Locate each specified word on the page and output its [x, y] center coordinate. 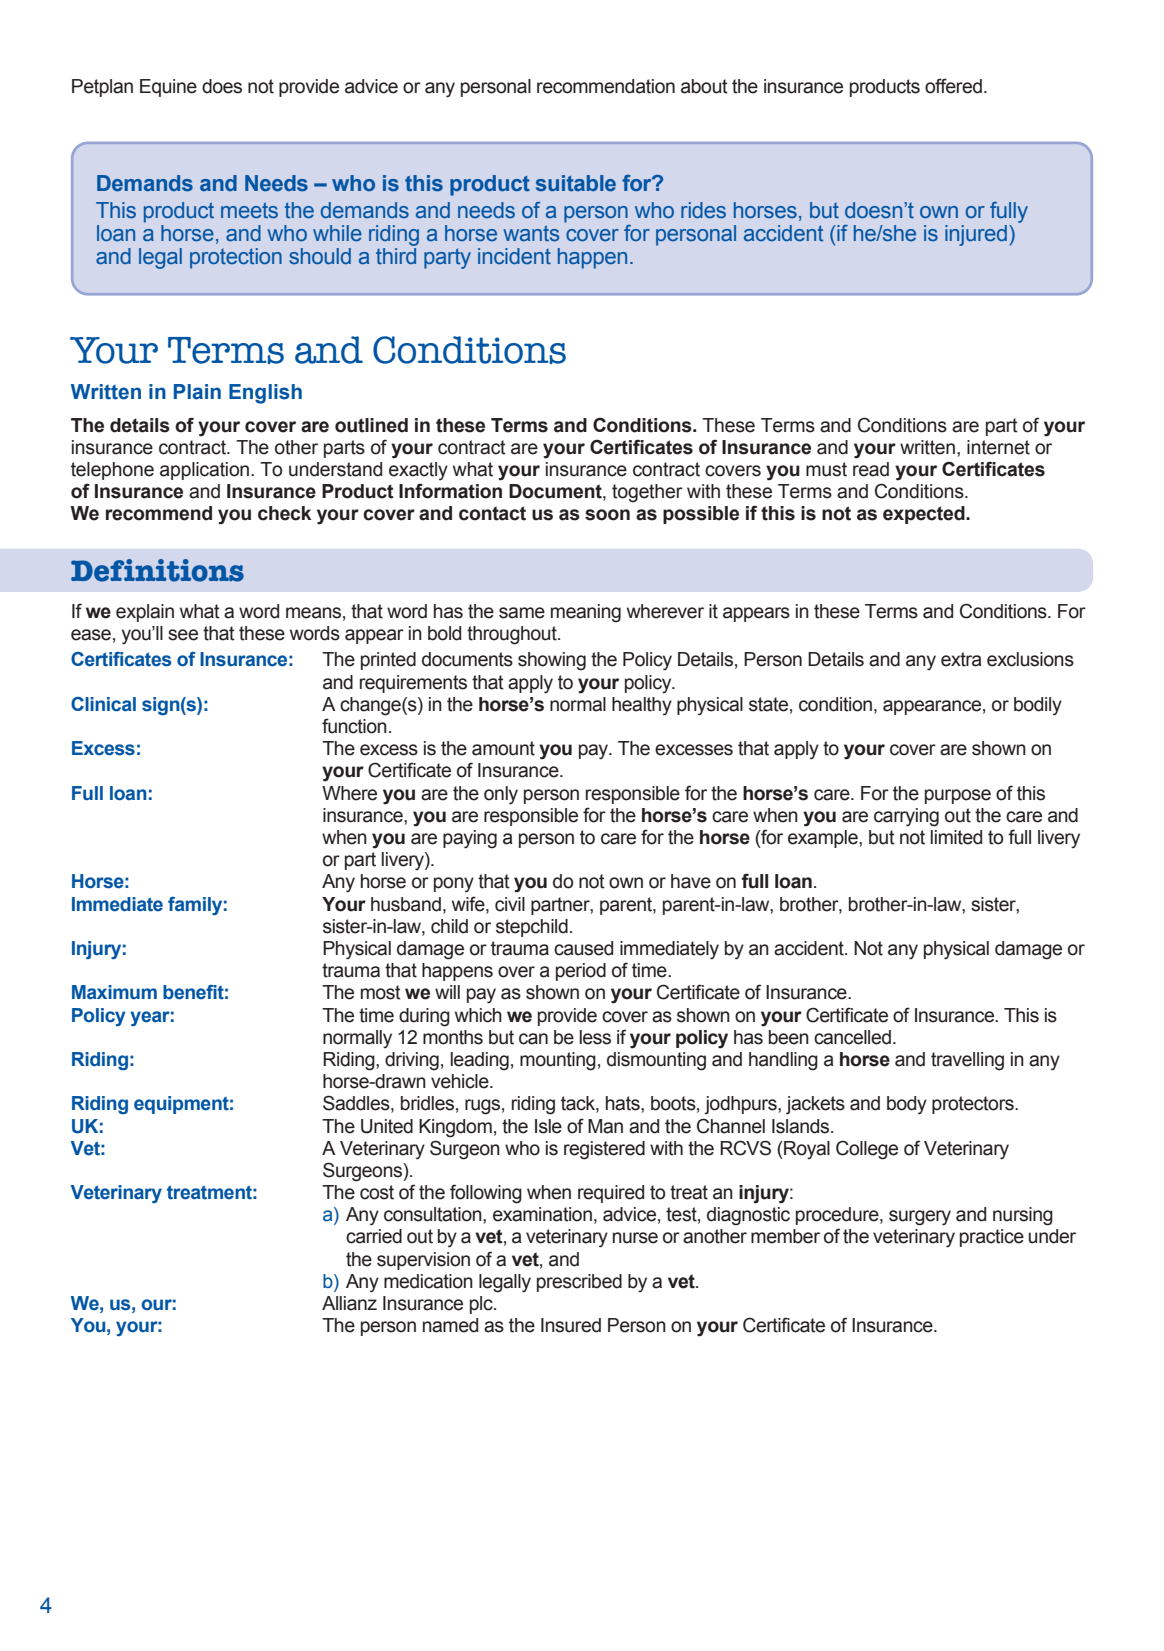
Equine [168, 88]
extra [961, 659]
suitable [576, 183]
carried [374, 1236]
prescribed [579, 1283]
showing [552, 661]
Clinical [103, 704]
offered [953, 86]
